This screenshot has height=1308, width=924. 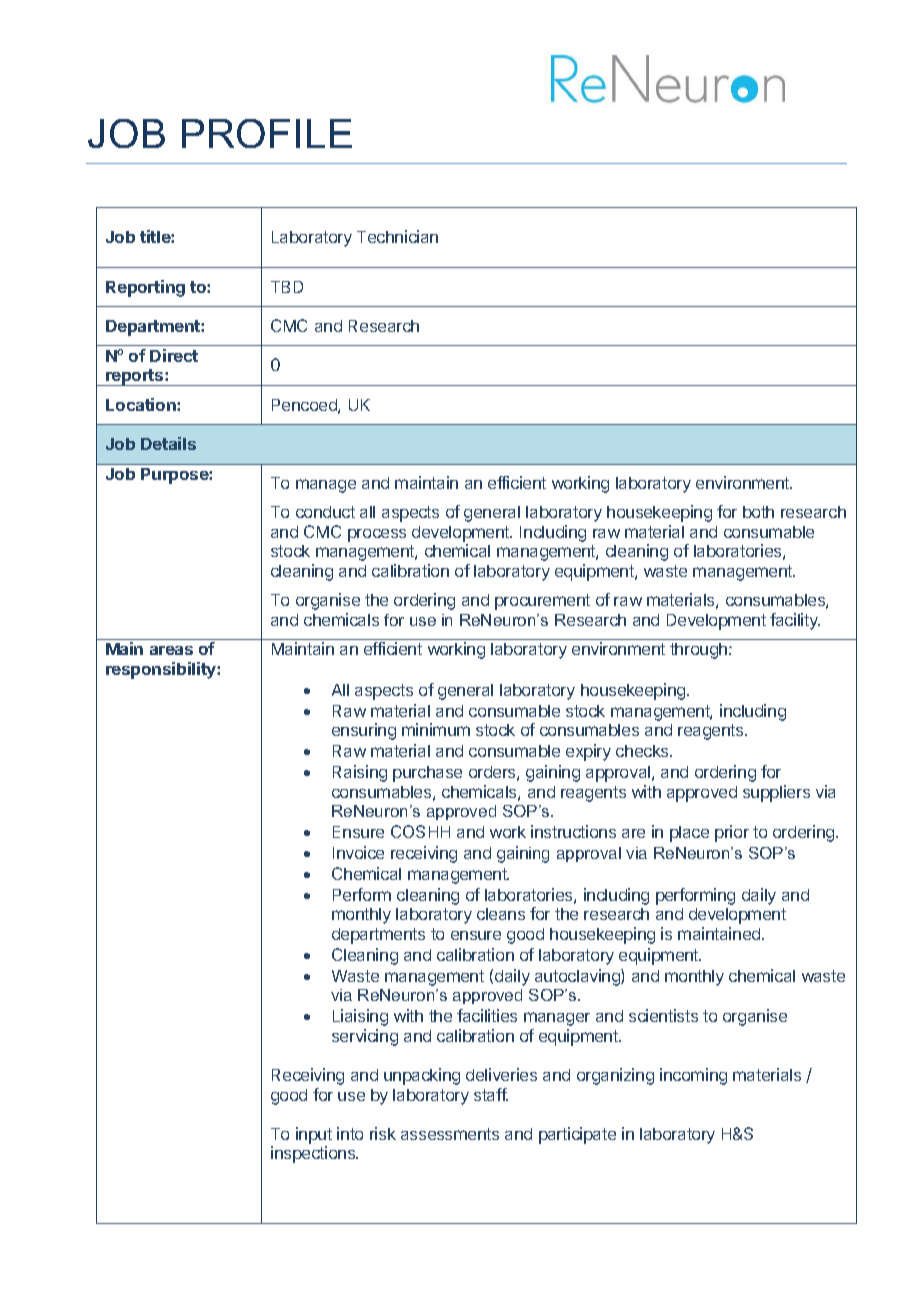 What do you see at coordinates (795, 621) in the screenshot?
I see `facility` at bounding box center [795, 621].
